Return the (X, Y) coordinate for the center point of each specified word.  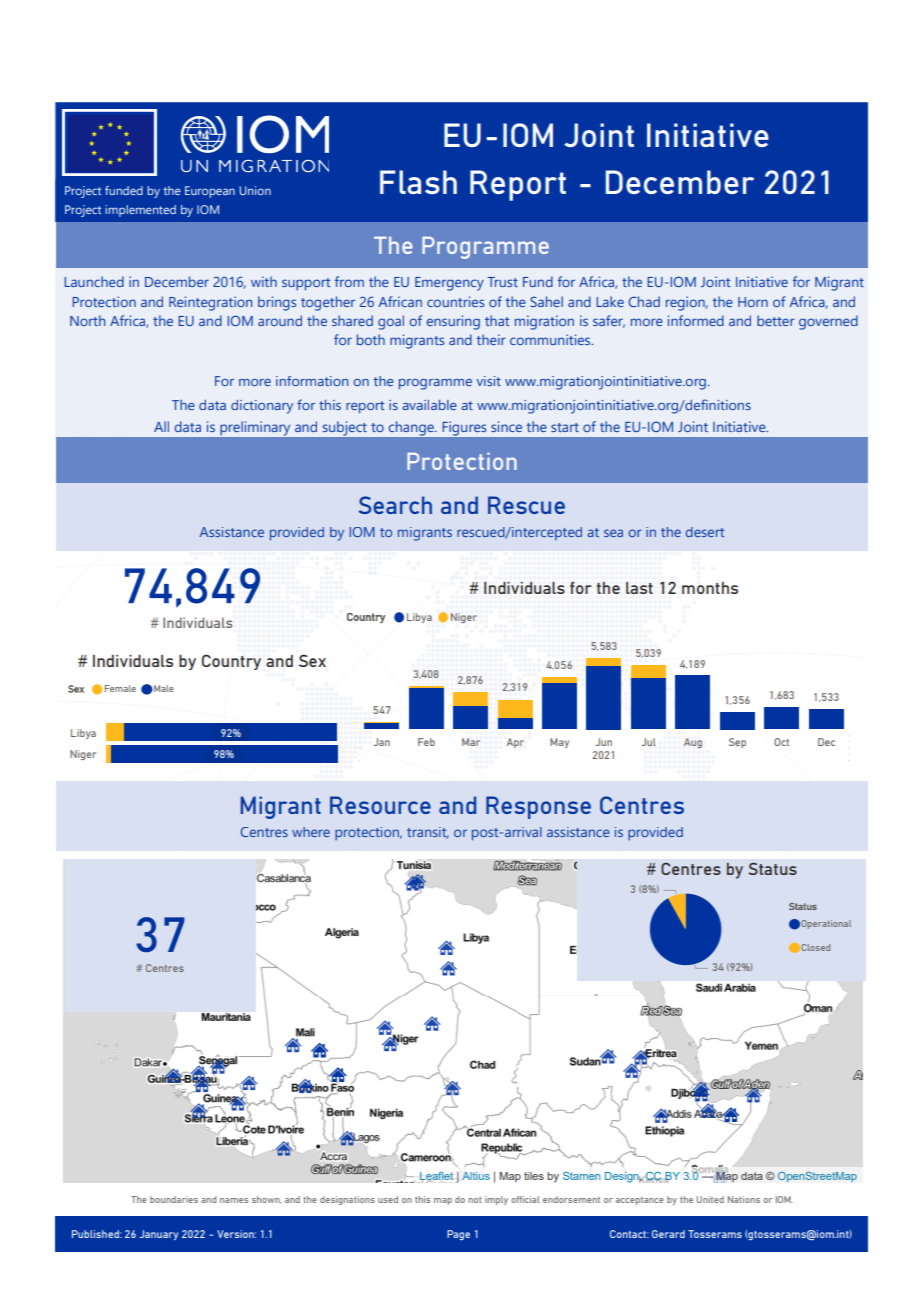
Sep (737, 743)
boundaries (174, 1199)
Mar (471, 742)
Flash (418, 182)
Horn (753, 302)
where (311, 832)
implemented (140, 211)
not (475, 1200)
